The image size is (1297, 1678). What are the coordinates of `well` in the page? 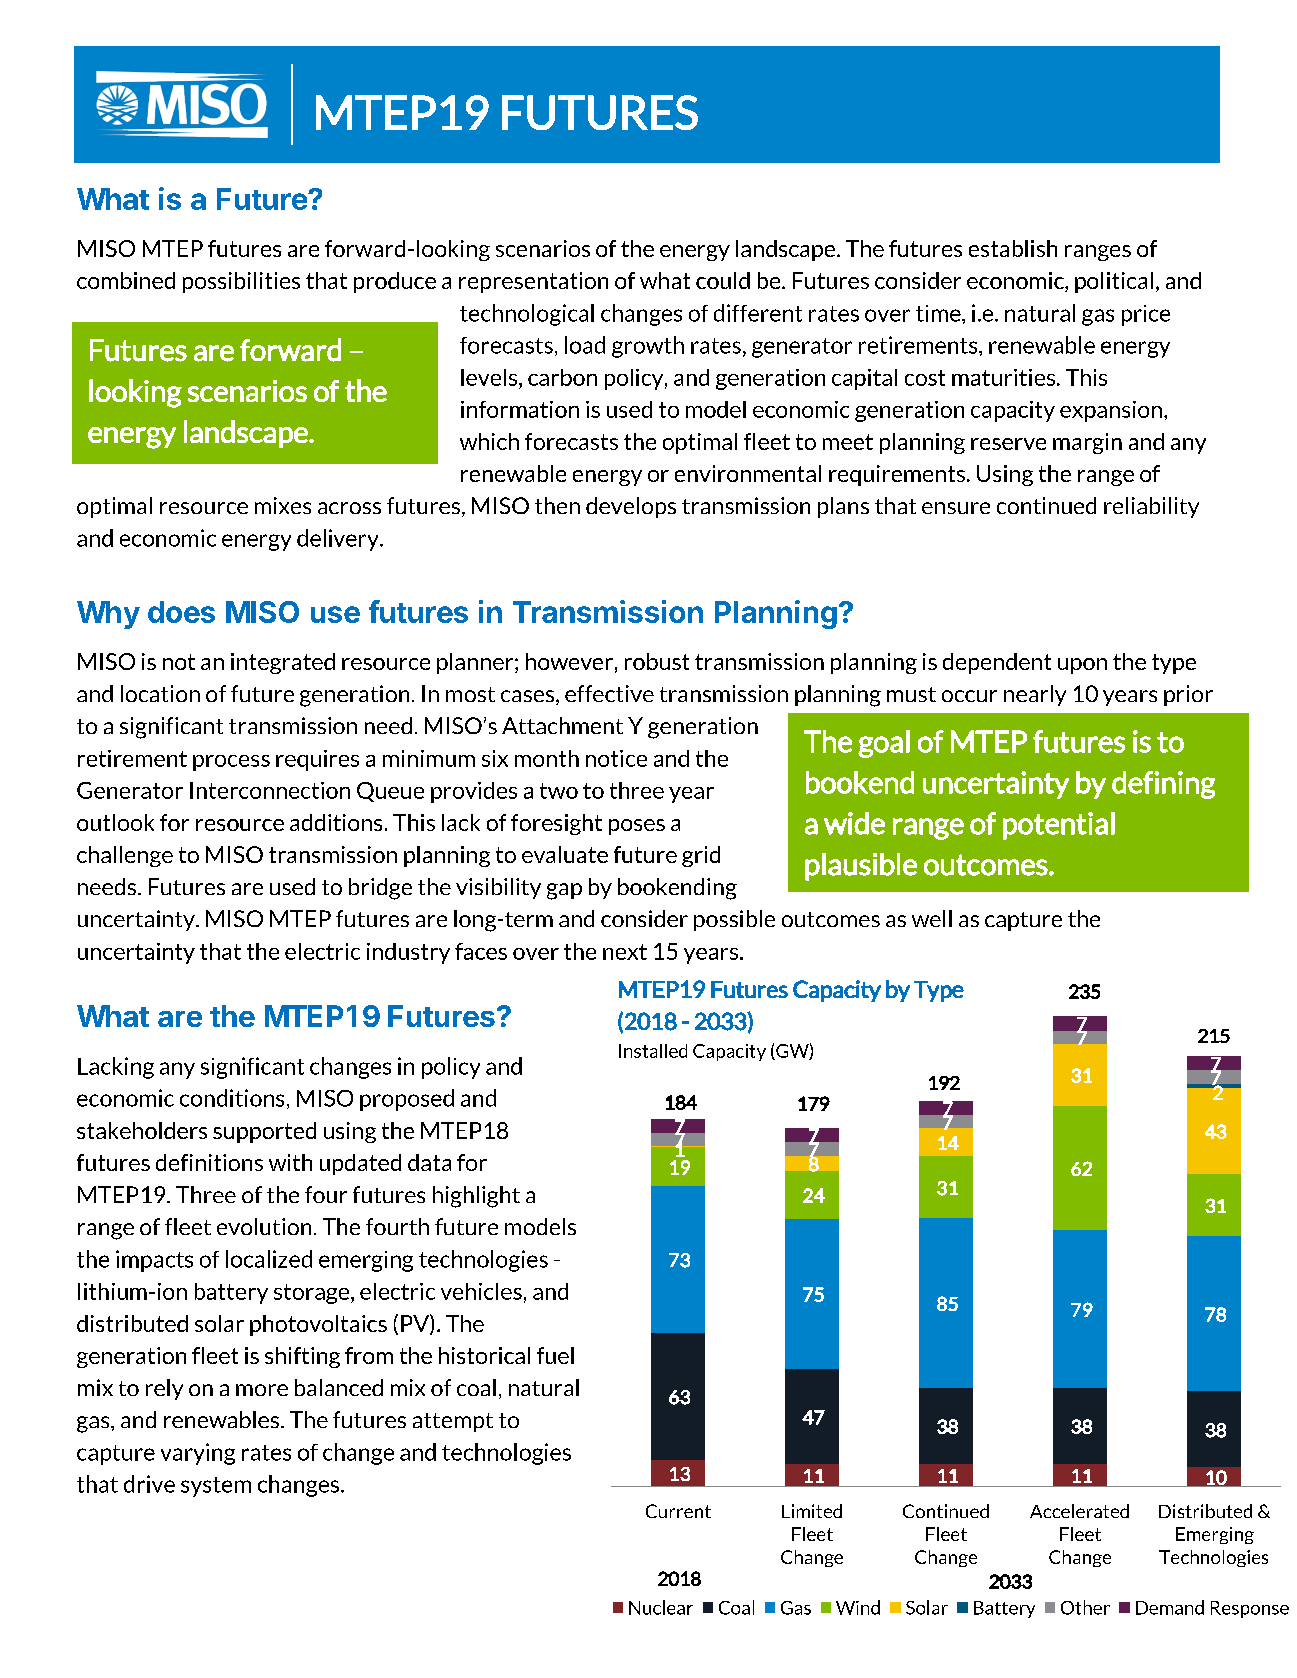 It's located at (932, 918).
